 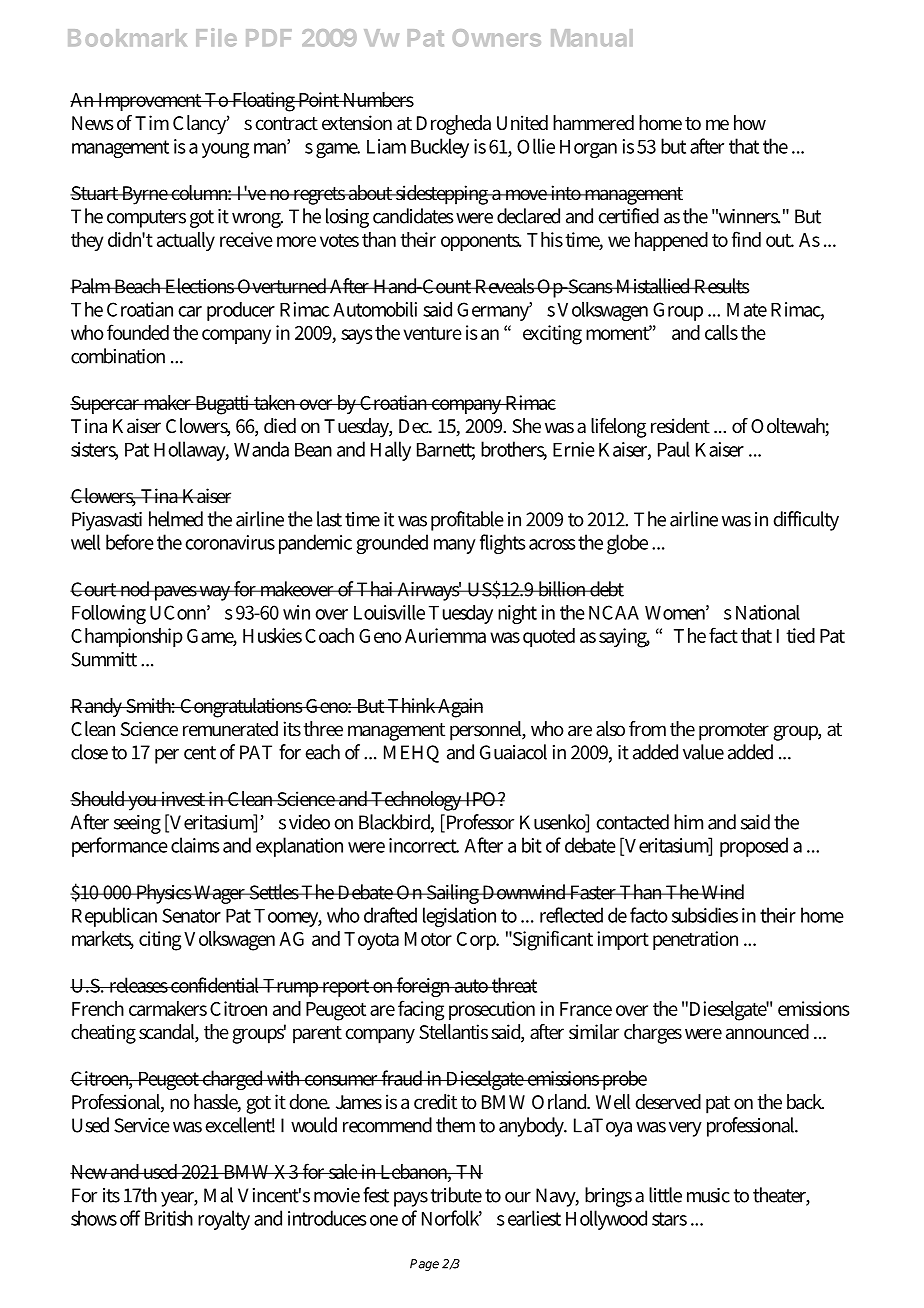 I want to click on National, so click(x=768, y=612).
